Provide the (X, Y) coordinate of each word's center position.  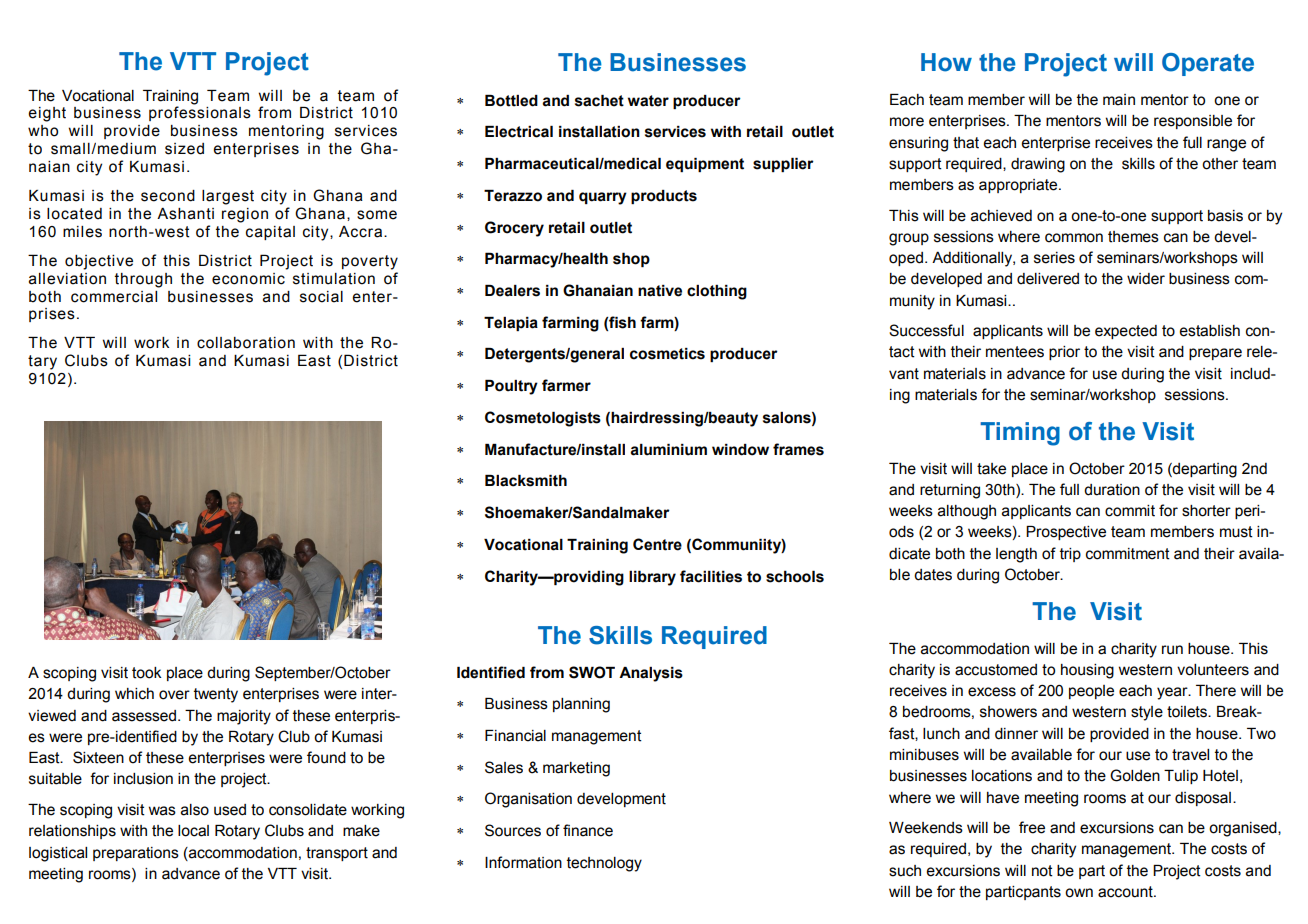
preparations (136, 854)
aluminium (668, 450)
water (648, 101)
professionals (200, 112)
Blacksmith (526, 481)
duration (1112, 490)
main (1119, 100)
